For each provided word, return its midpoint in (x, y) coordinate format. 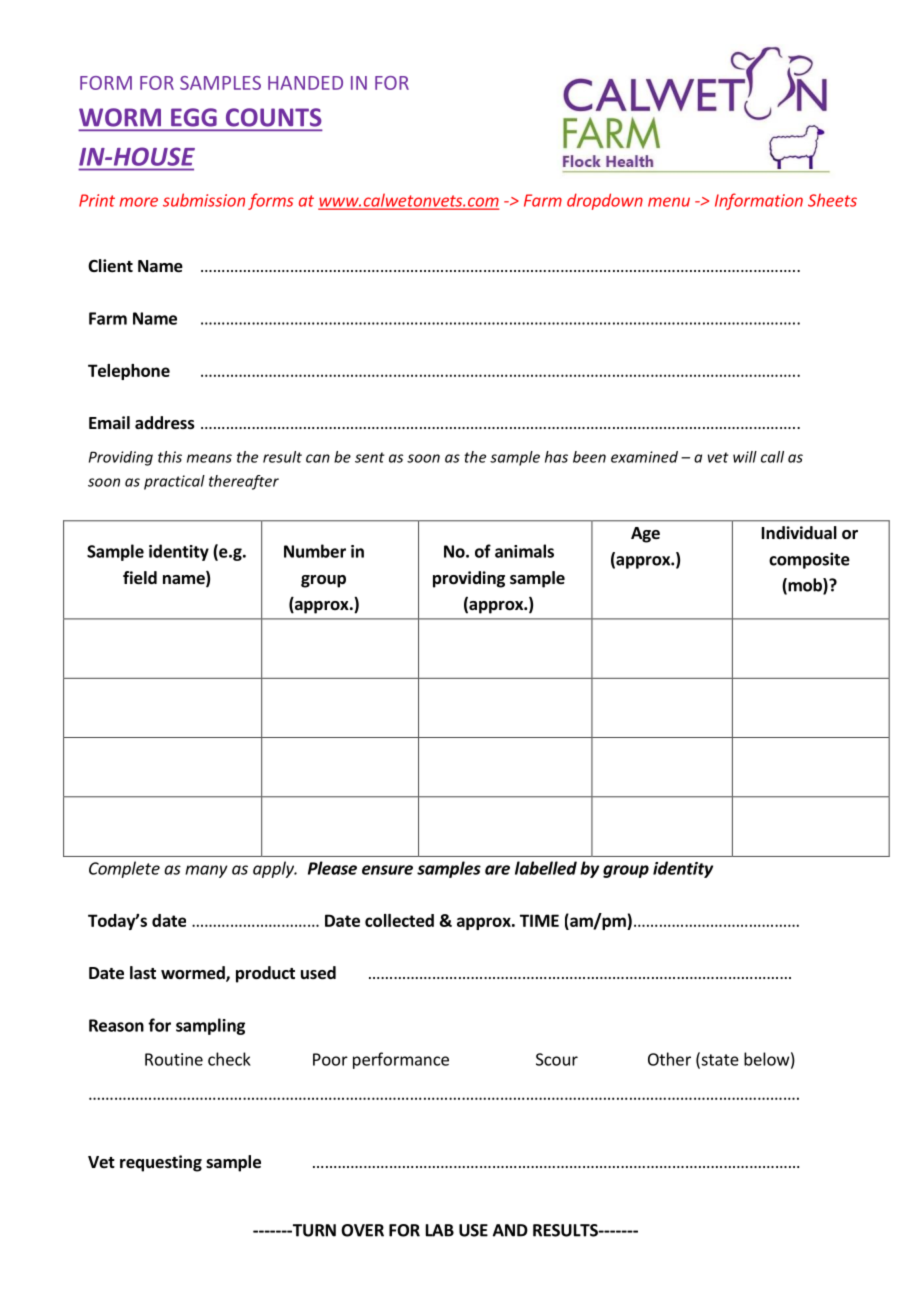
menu (669, 202)
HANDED (305, 83)
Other (669, 1059)
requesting (161, 1163)
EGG (193, 117)
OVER (362, 1230)
